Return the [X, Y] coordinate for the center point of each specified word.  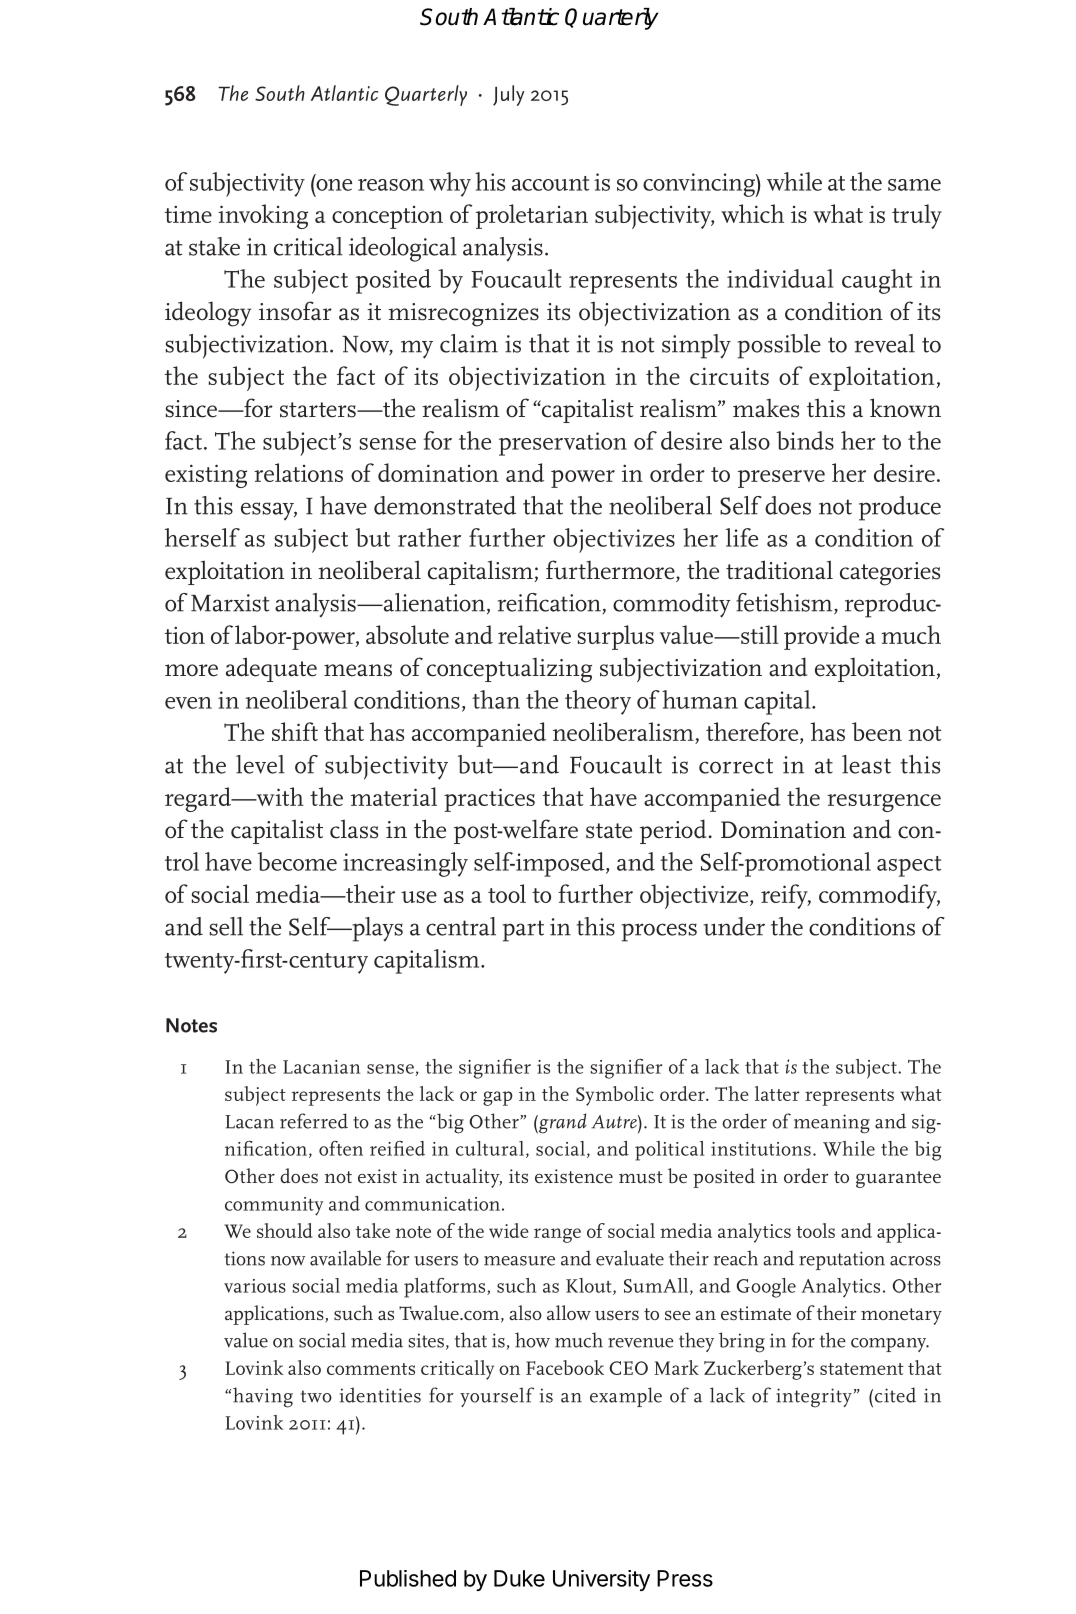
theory [598, 702]
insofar [295, 311]
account [550, 183]
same [914, 185]
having [263, 1397]
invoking [263, 216]
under [734, 926]
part [523, 931]
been [877, 731]
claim [469, 343]
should [285, 1230]
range [557, 1235]
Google [766, 1288]
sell [226, 926]
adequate [271, 669]
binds [805, 440]
